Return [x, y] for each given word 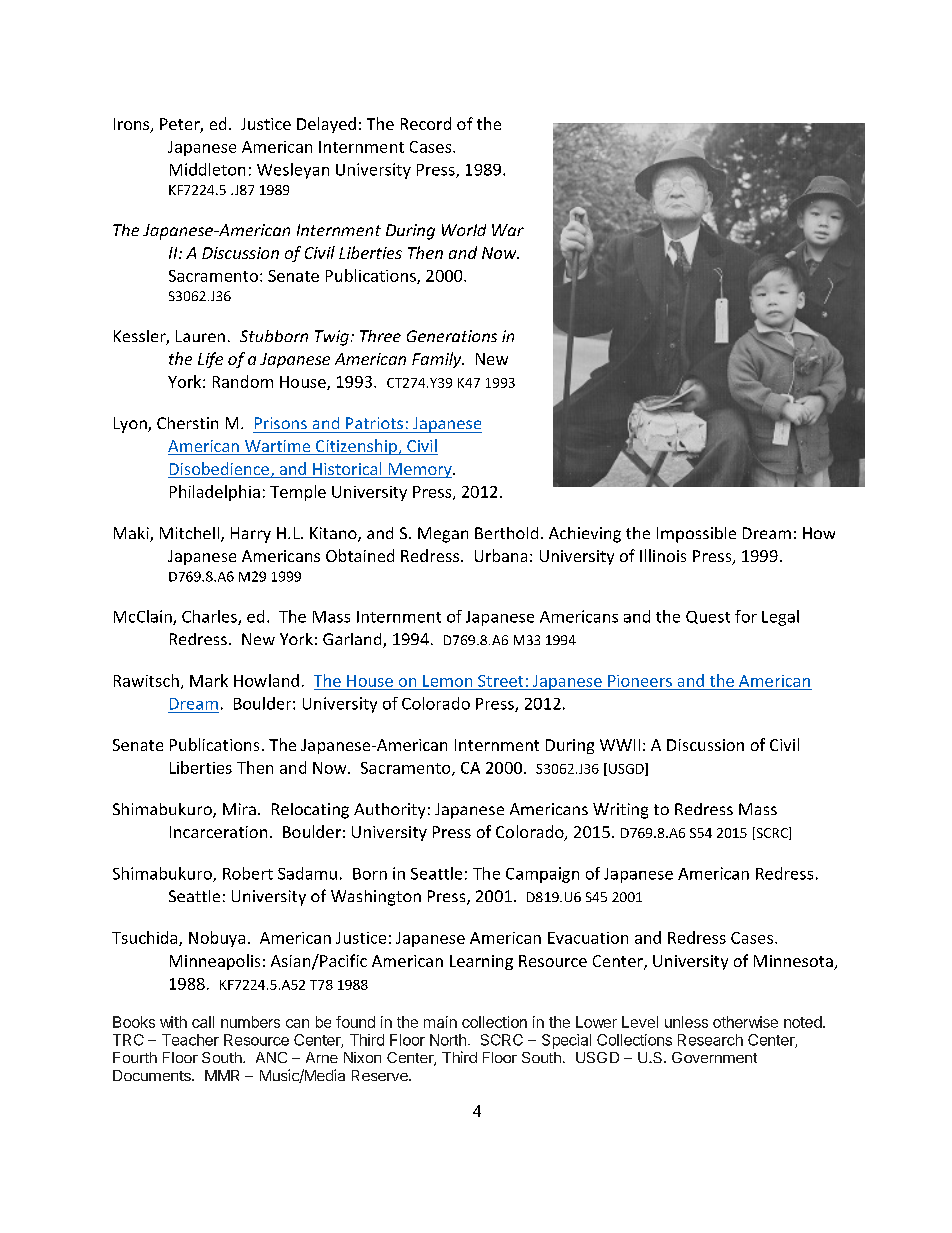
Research [710, 1040]
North [448, 1040]
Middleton [207, 169]
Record [426, 123]
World [464, 230]
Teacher [190, 1040]
